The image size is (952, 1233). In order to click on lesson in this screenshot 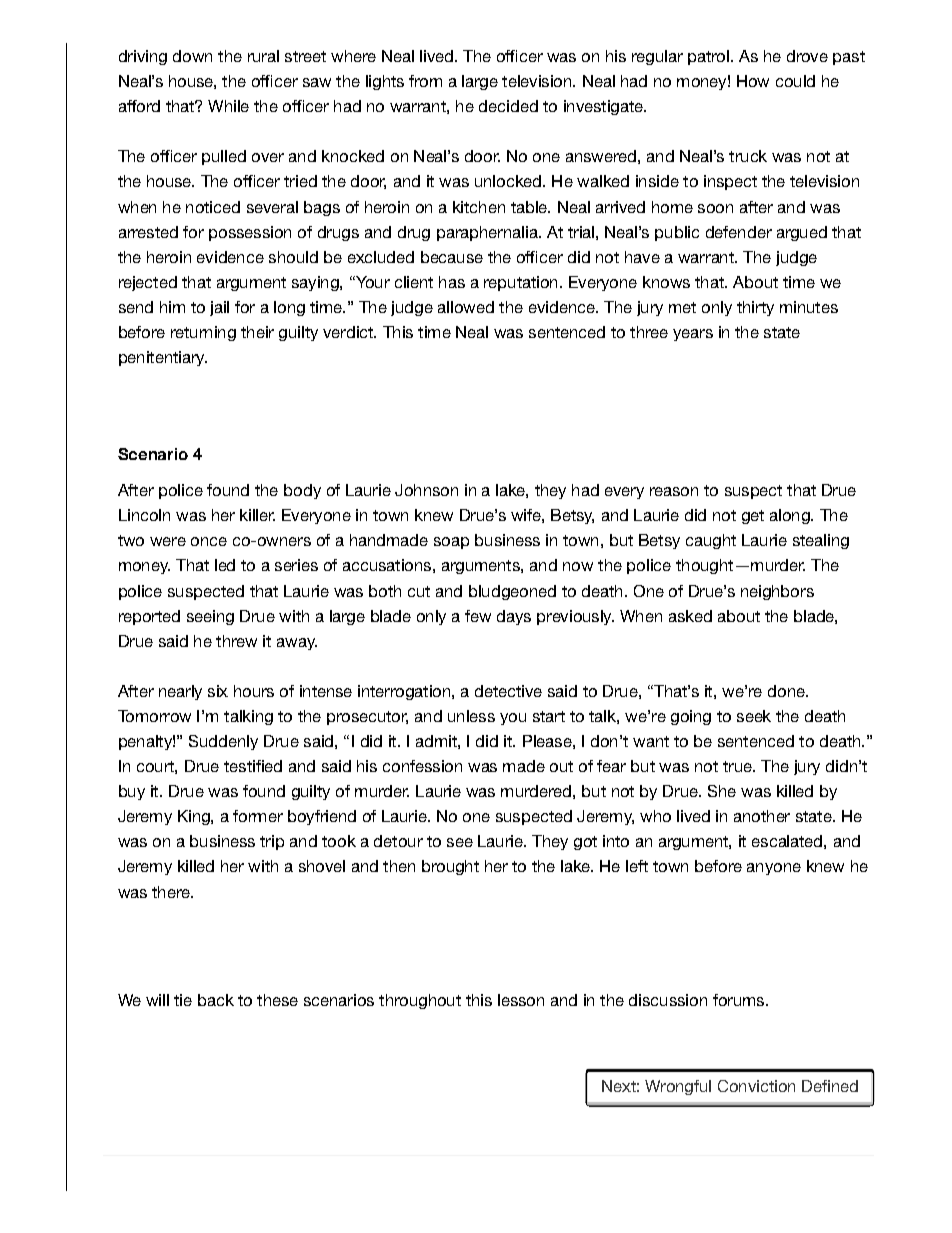, I will do `click(521, 1000)`.
